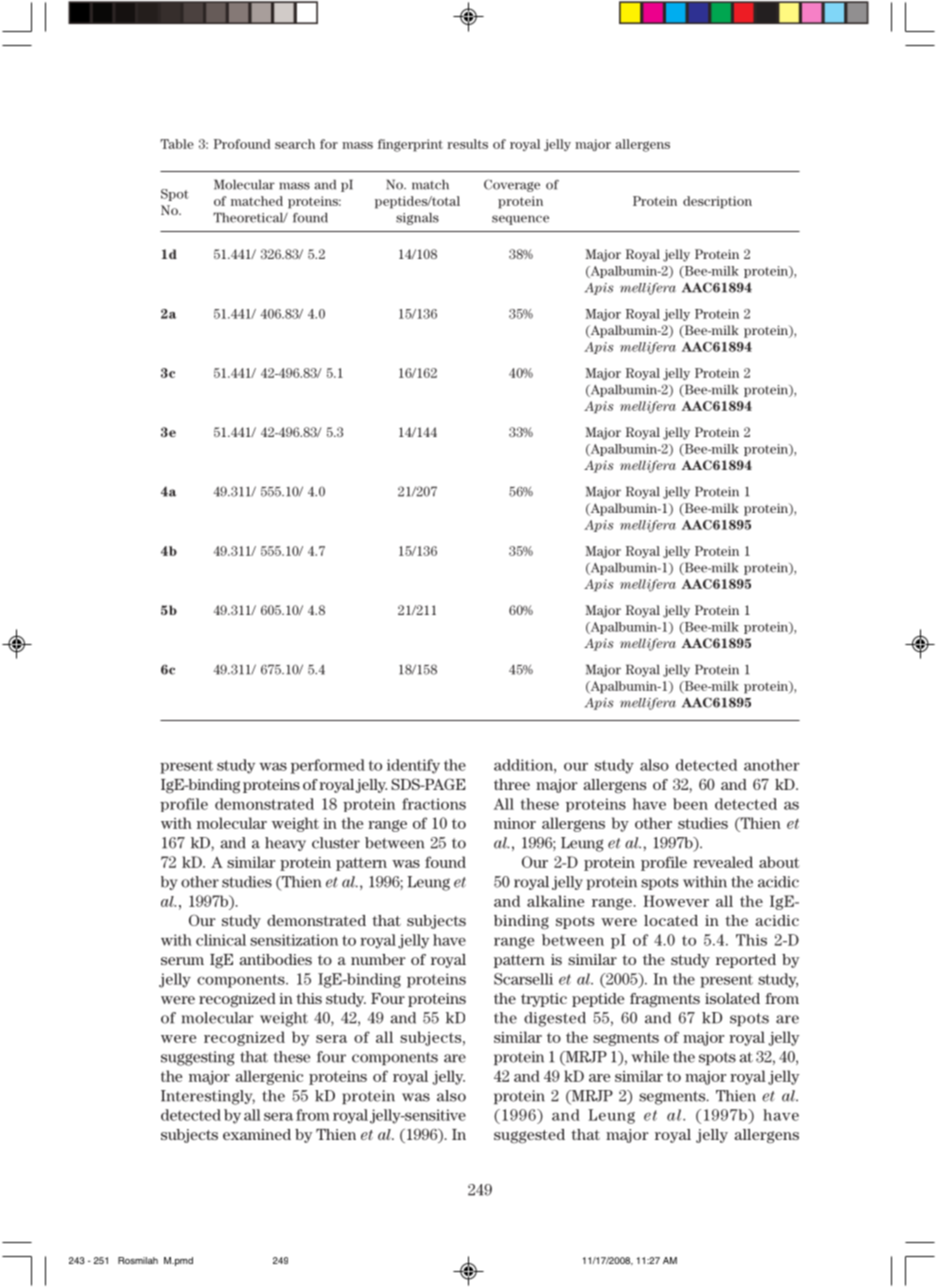 Image resolution: width=937 pixels, height=1288 pixels. I want to click on performed, so click(328, 766).
